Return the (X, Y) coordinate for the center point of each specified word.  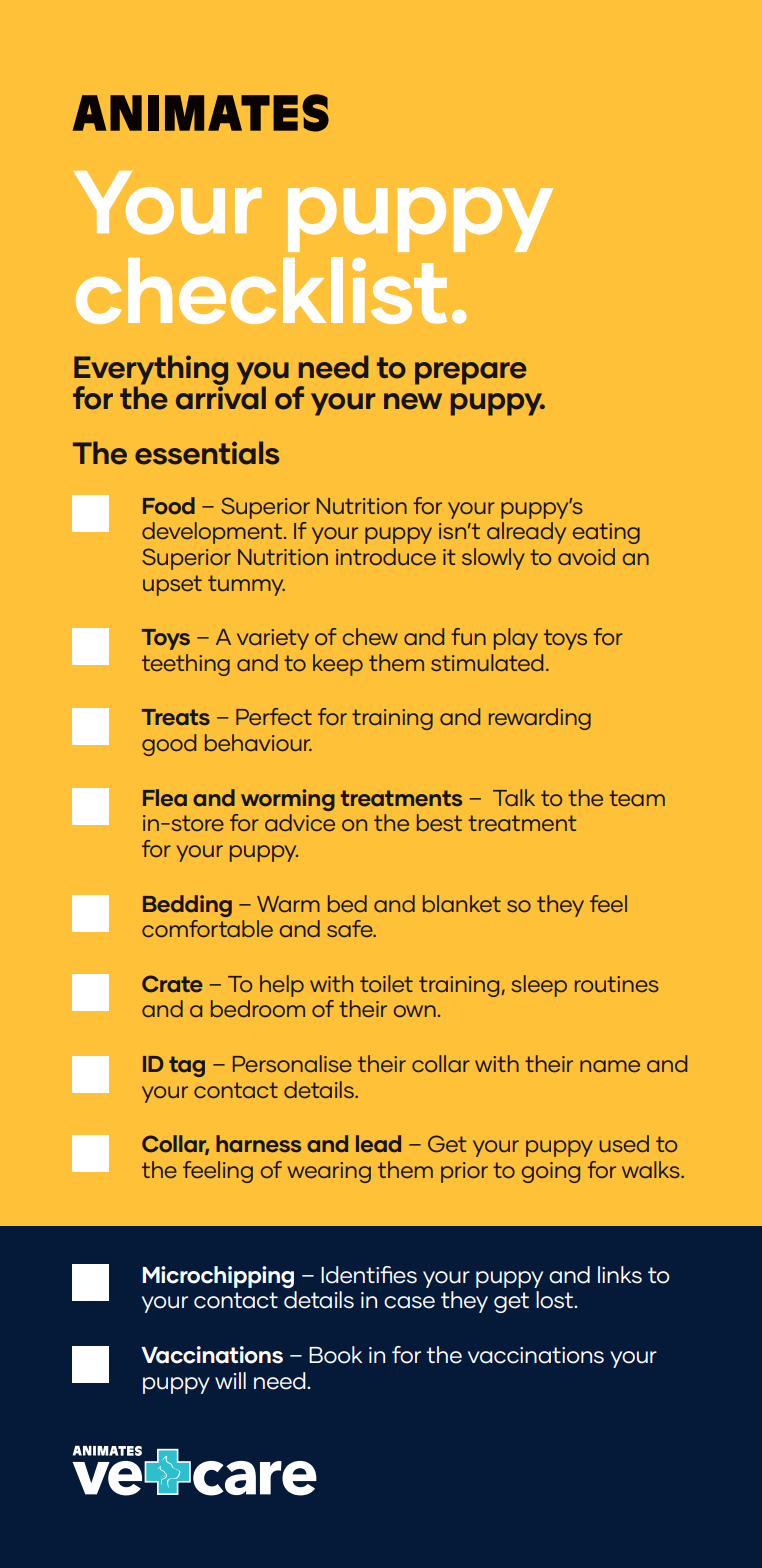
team (637, 798)
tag (187, 1066)
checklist (261, 290)
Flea (165, 798)
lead (378, 1144)
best (439, 822)
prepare (471, 373)
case (409, 1302)
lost (556, 1300)
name (610, 1066)
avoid (586, 556)
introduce (386, 556)
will (230, 1380)
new (413, 401)
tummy (246, 585)
